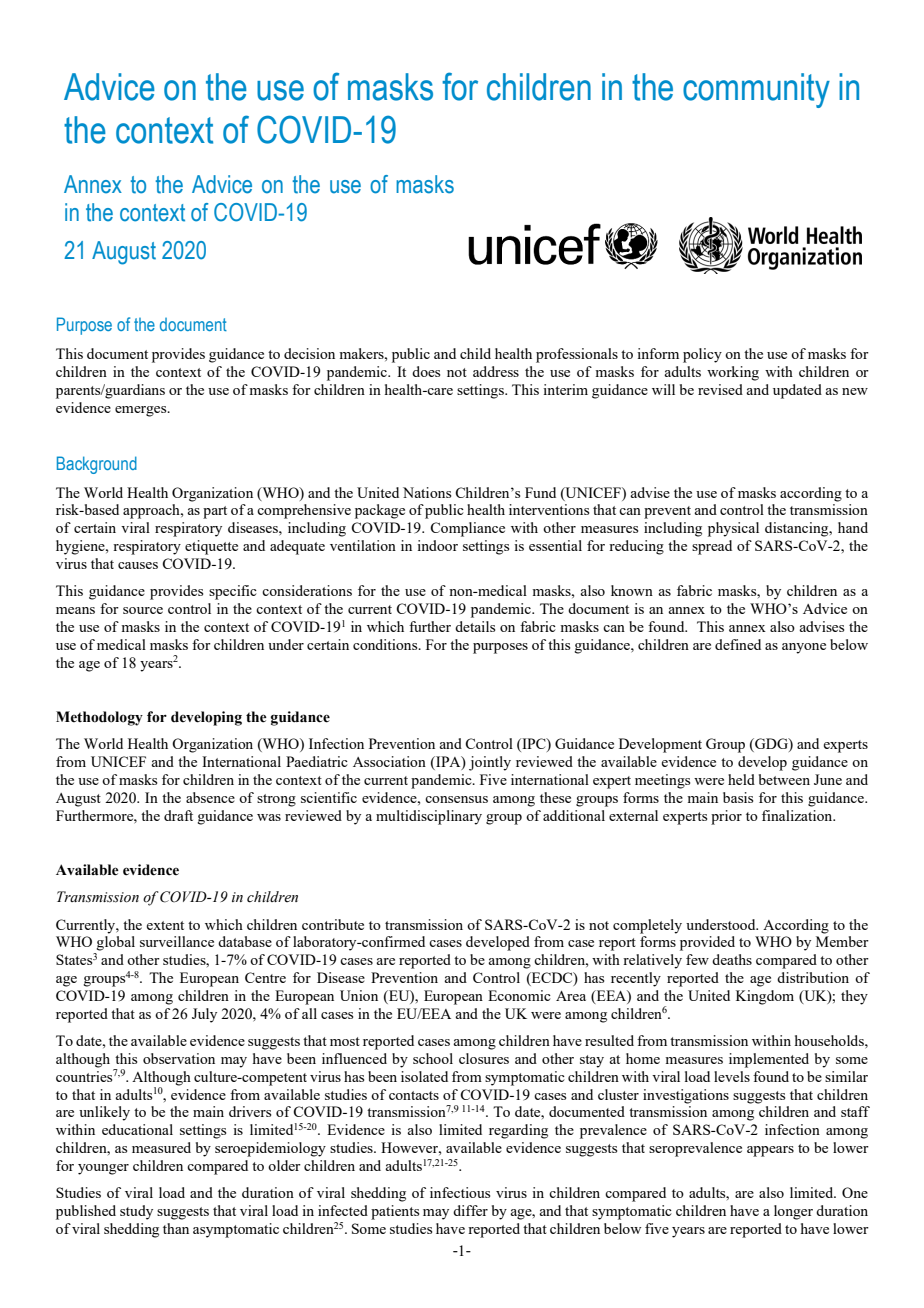  What do you see at coordinates (702, 355) in the document?
I see `policy` at bounding box center [702, 355].
